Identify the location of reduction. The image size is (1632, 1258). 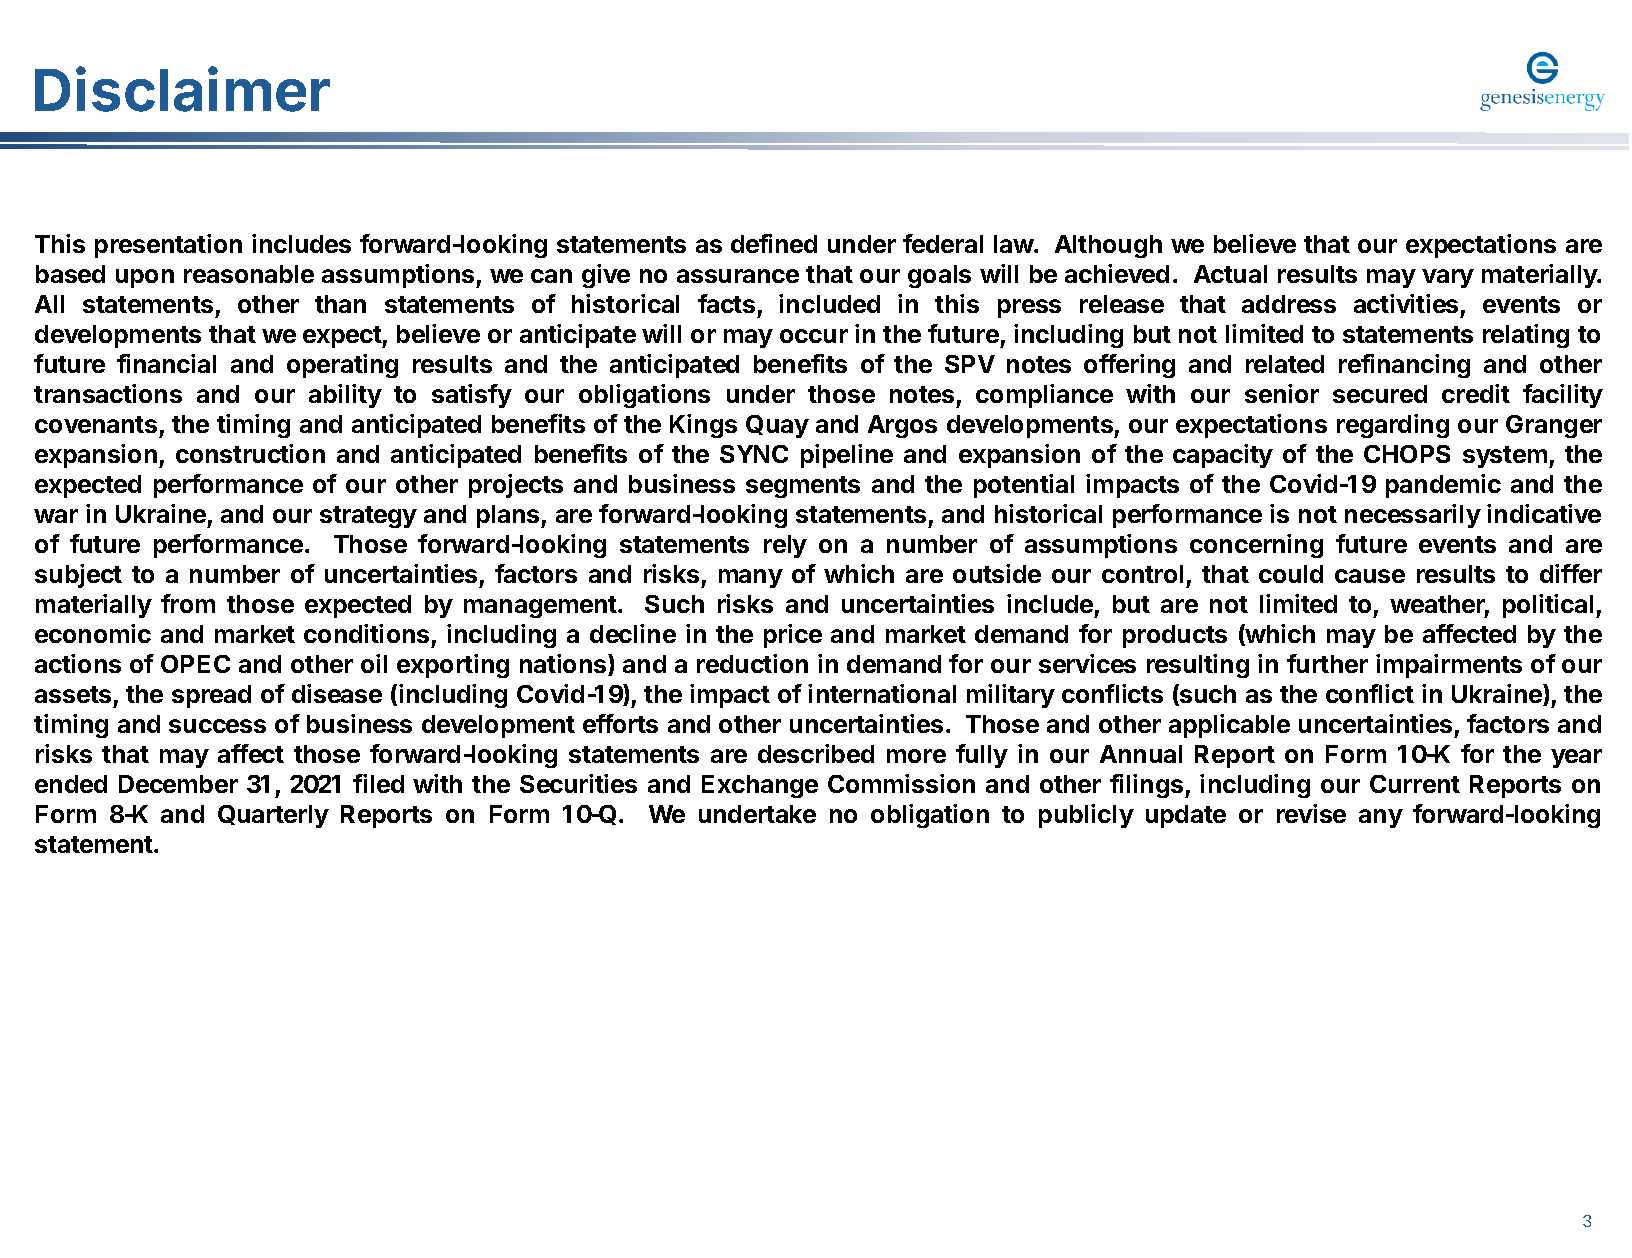
(752, 663).
